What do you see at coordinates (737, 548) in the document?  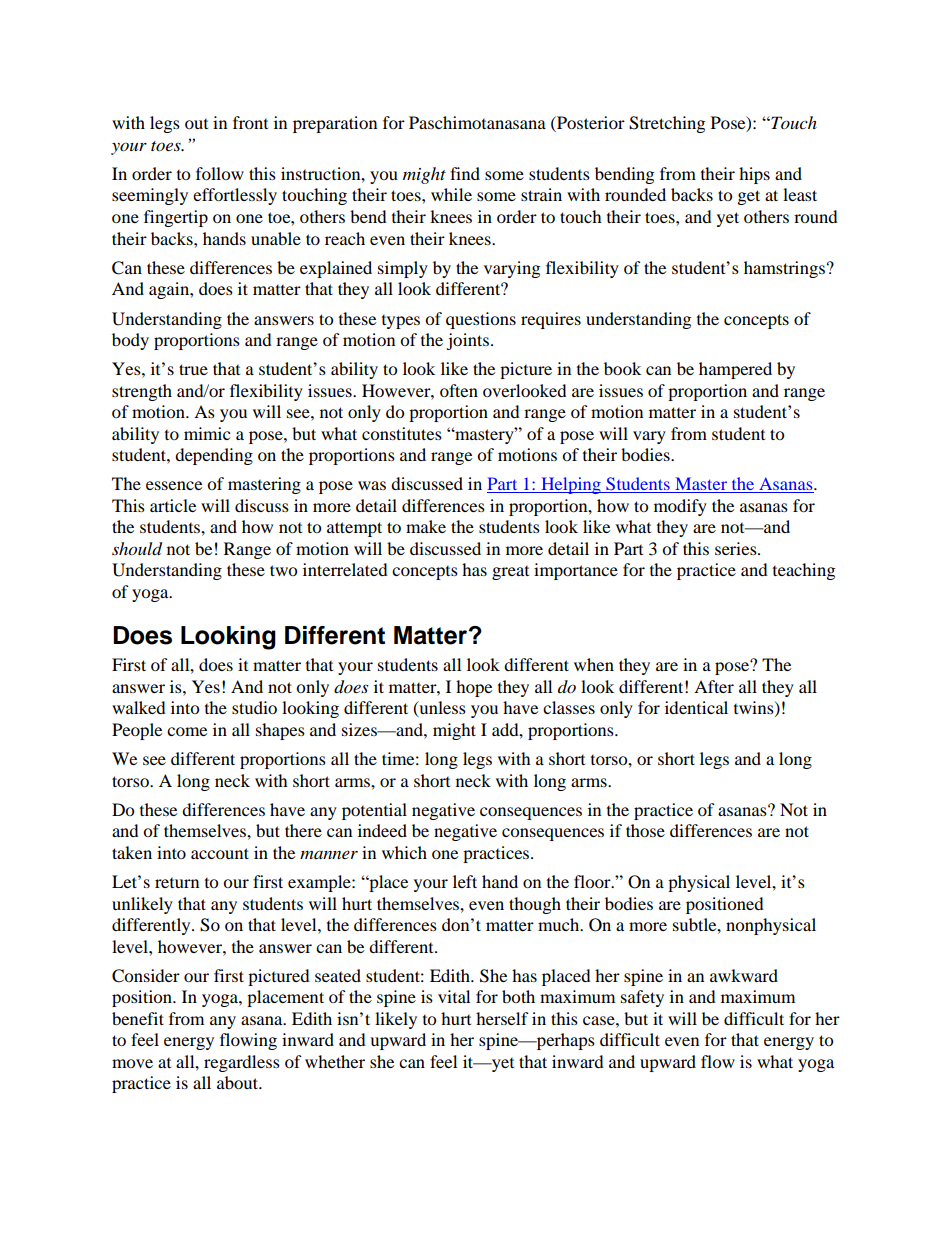 I see `series` at bounding box center [737, 548].
